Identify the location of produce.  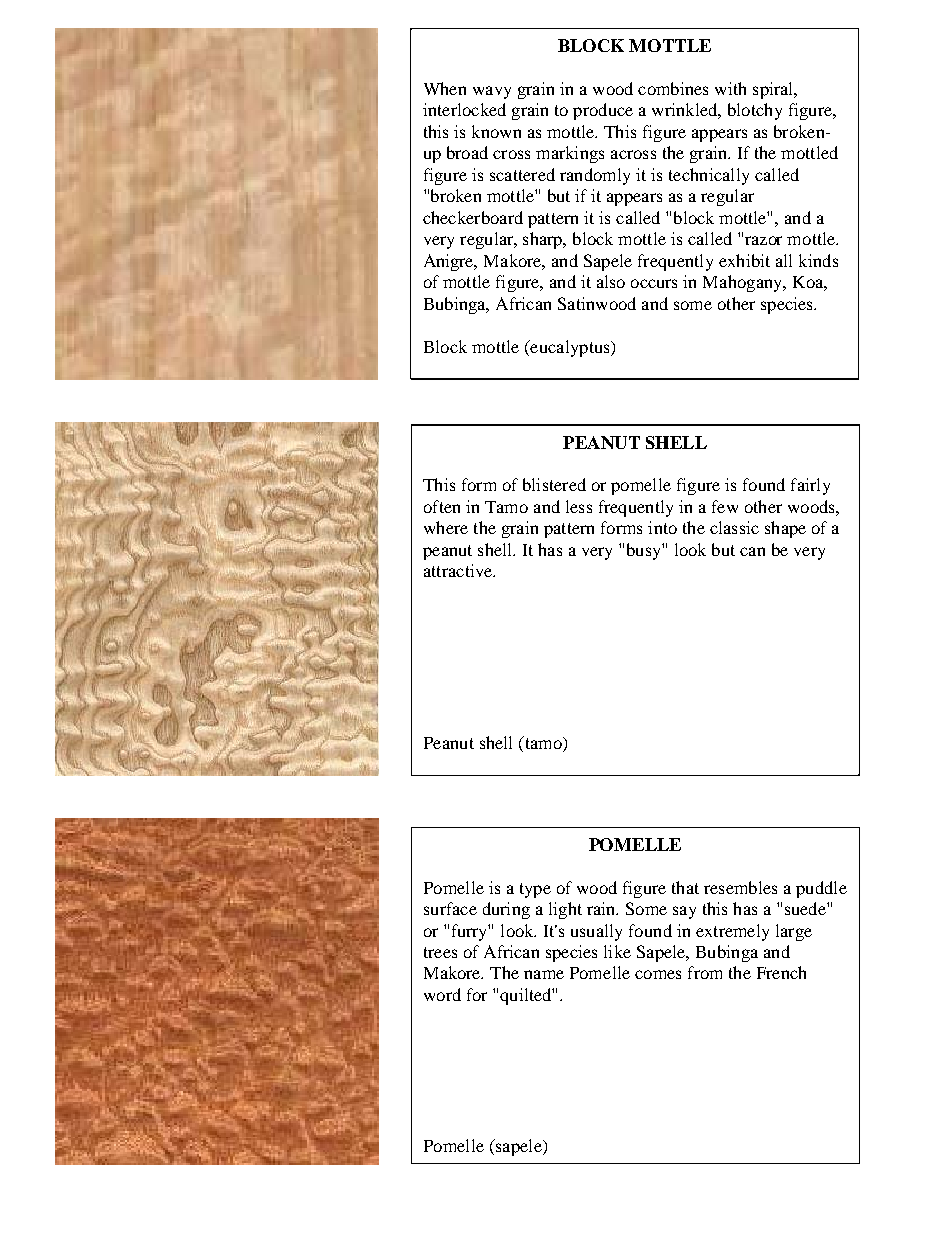
(603, 111).
